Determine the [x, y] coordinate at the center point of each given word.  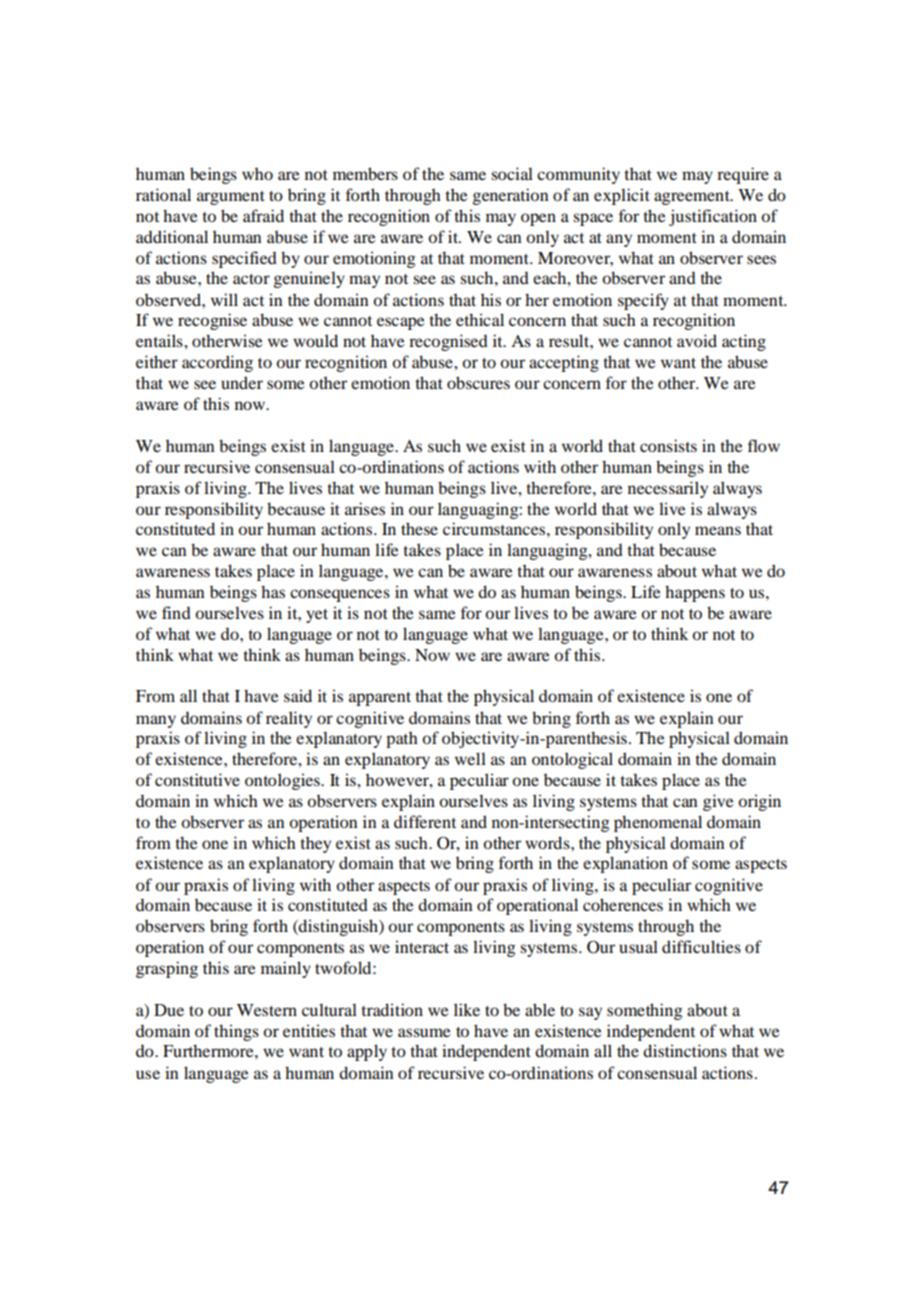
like [467, 1009]
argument [231, 198]
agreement [693, 198]
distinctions [685, 1050]
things [236, 1032]
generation [511, 196]
